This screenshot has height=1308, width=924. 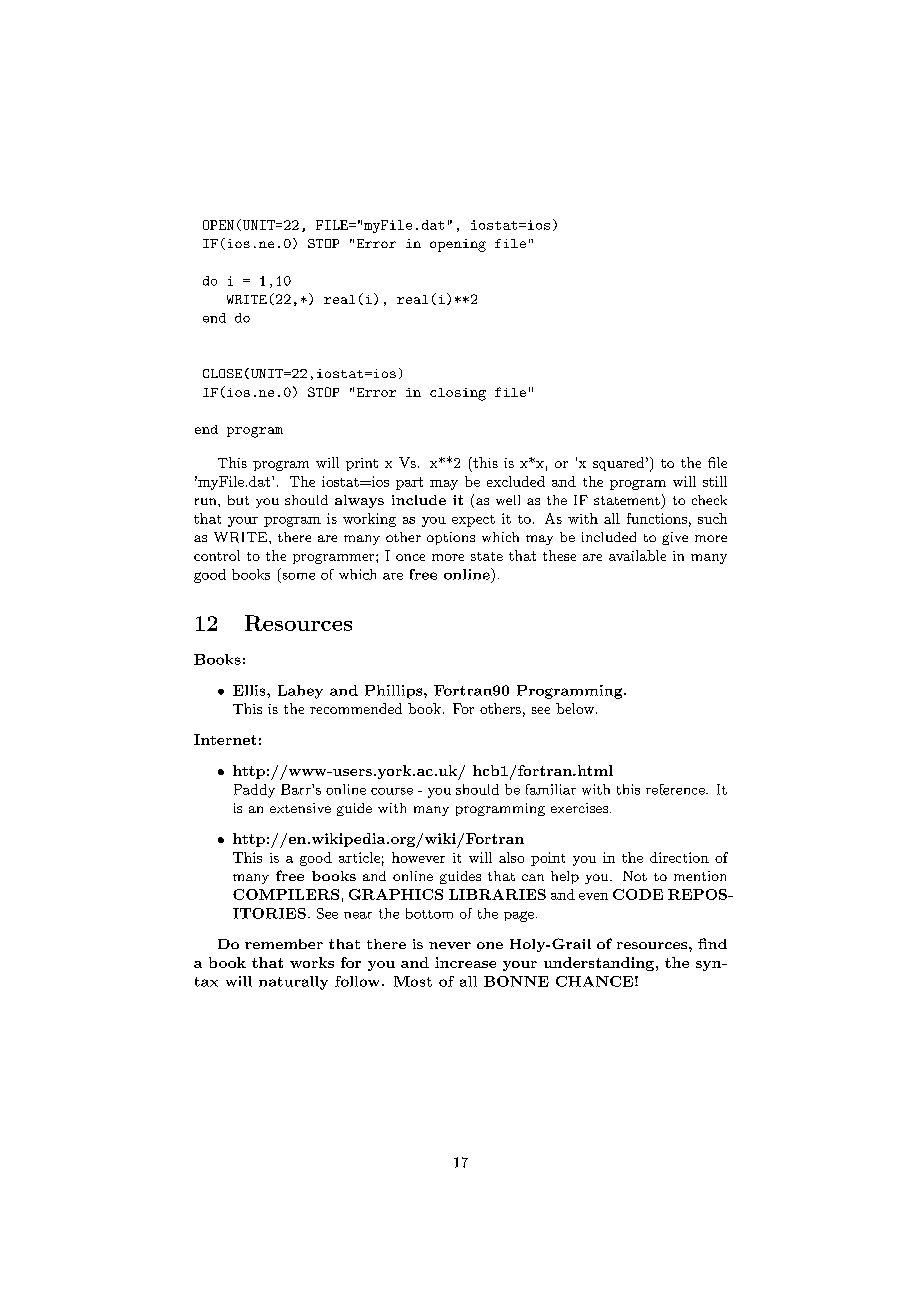 What do you see at coordinates (254, 791) in the screenshot?
I see `Paddy` at bounding box center [254, 791].
